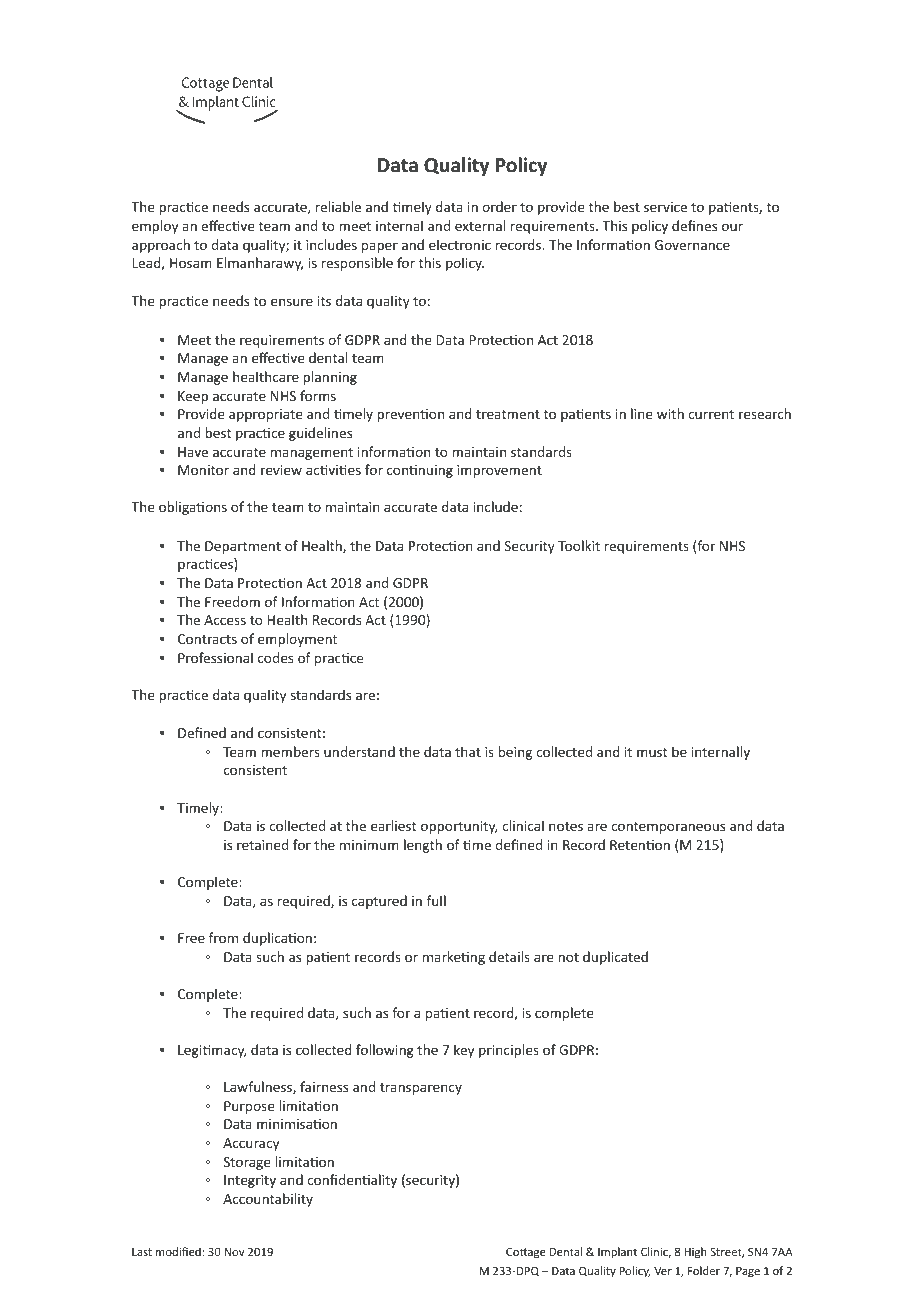 The height and width of the image is (1308, 924). What do you see at coordinates (352, 1181) in the image?
I see `confidentiality` at bounding box center [352, 1181].
